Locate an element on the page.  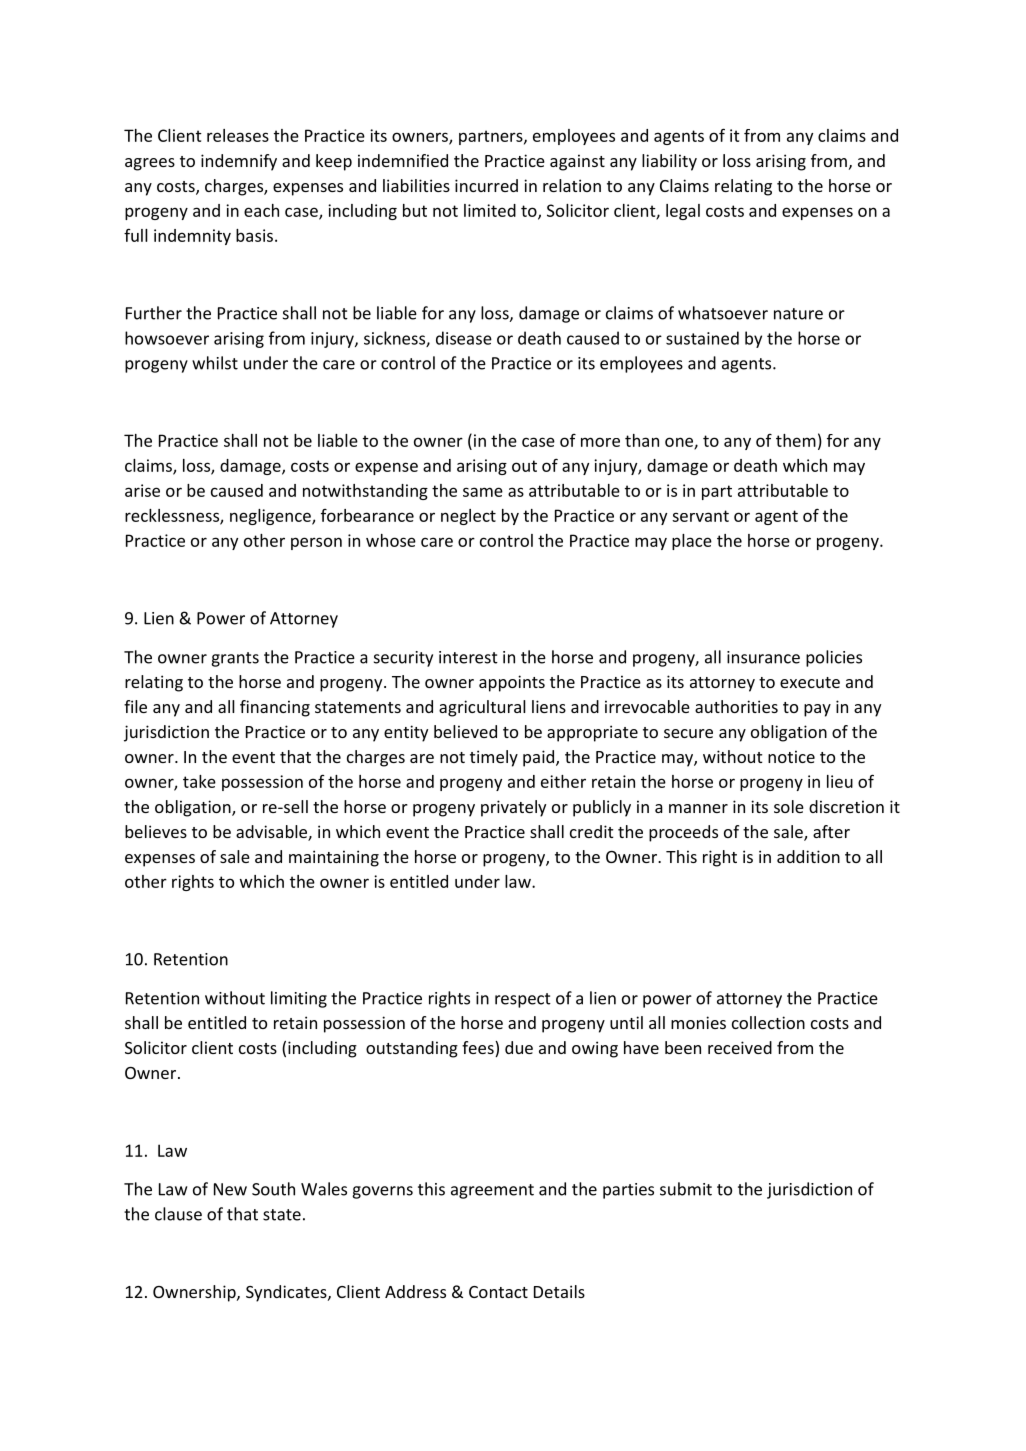
privately is located at coordinates (513, 808).
